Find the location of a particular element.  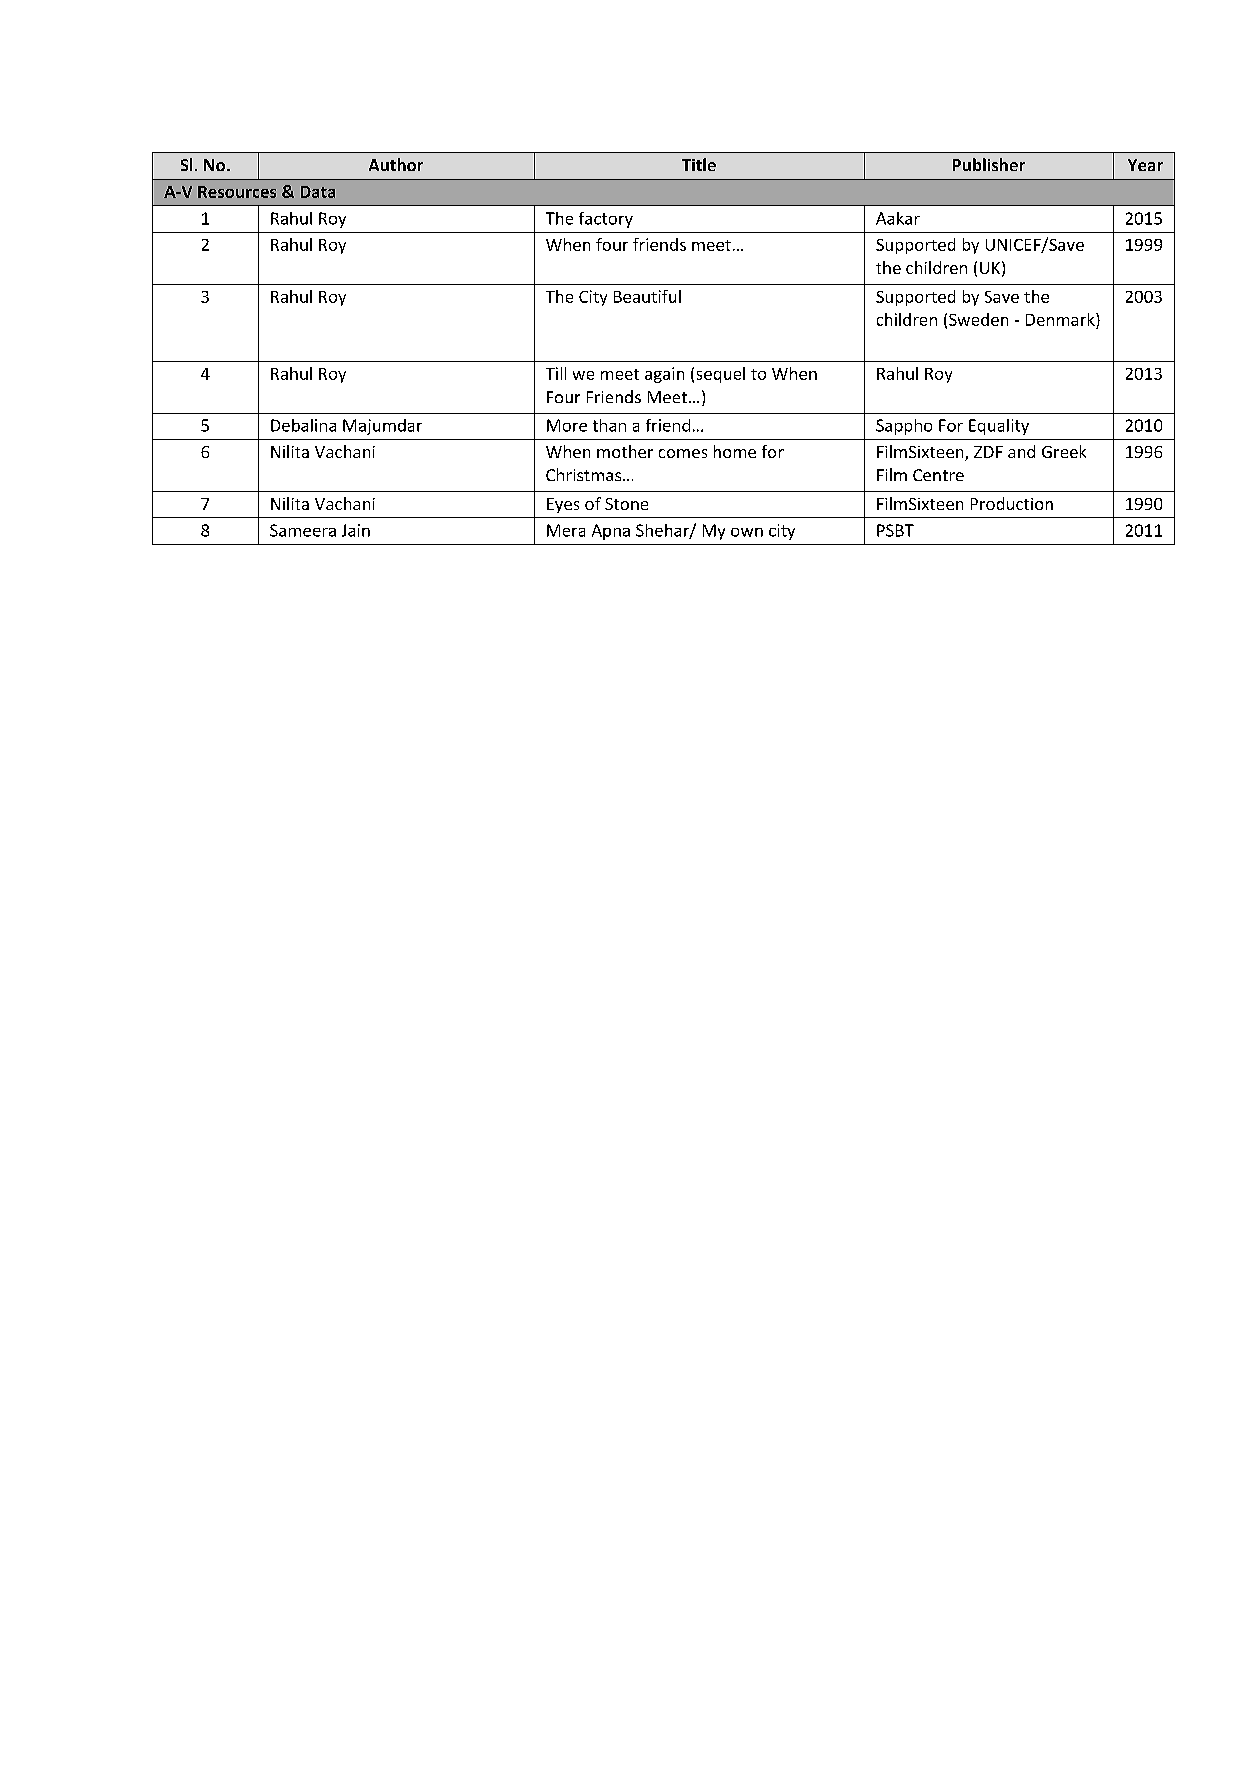

Till is located at coordinates (556, 373).
